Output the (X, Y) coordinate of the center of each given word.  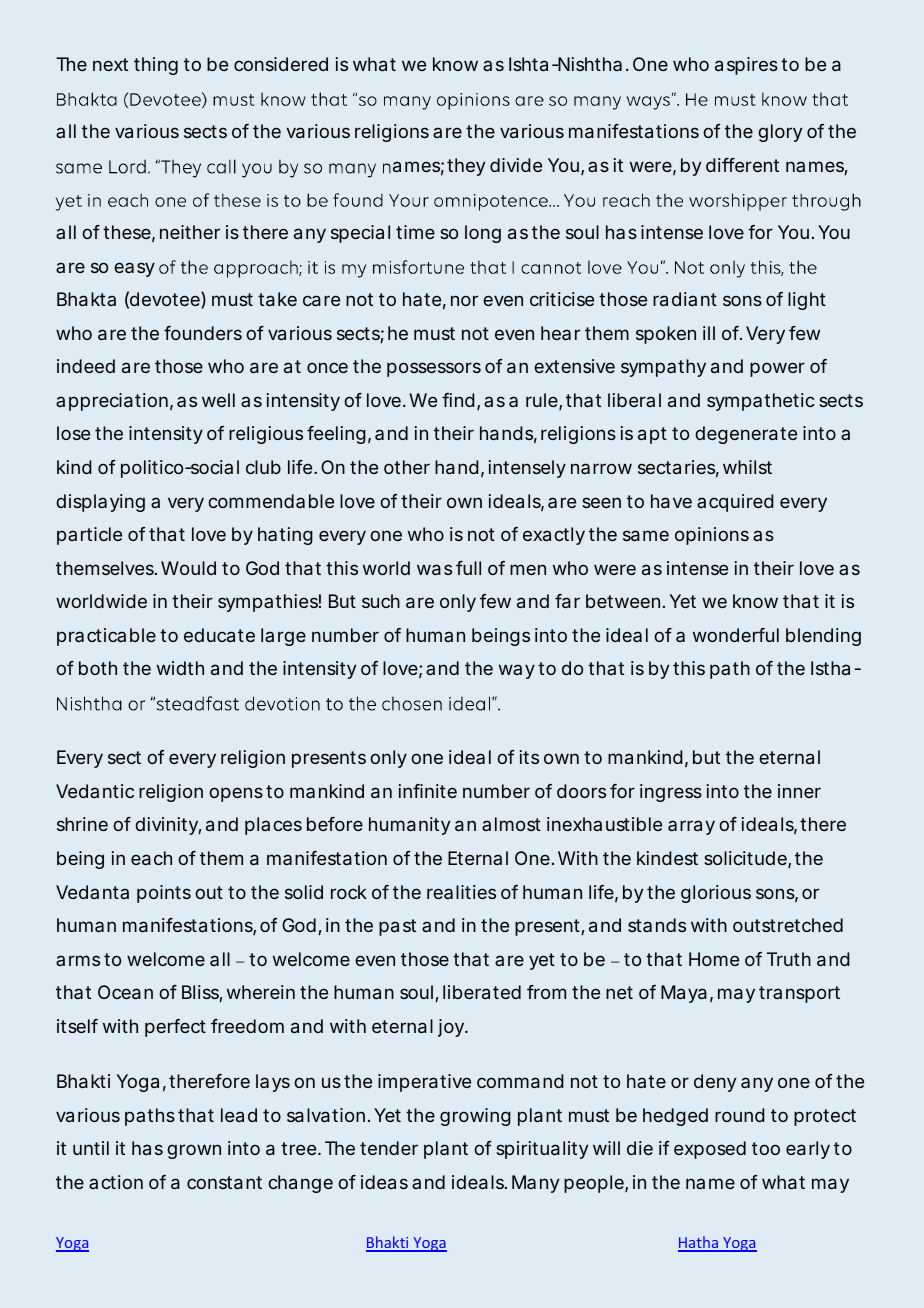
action (116, 1182)
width (180, 668)
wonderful (736, 635)
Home (714, 959)
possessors (434, 369)
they (466, 167)
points (164, 894)
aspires (746, 66)
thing (156, 66)
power (777, 369)
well (218, 400)
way (517, 671)
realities (461, 892)
